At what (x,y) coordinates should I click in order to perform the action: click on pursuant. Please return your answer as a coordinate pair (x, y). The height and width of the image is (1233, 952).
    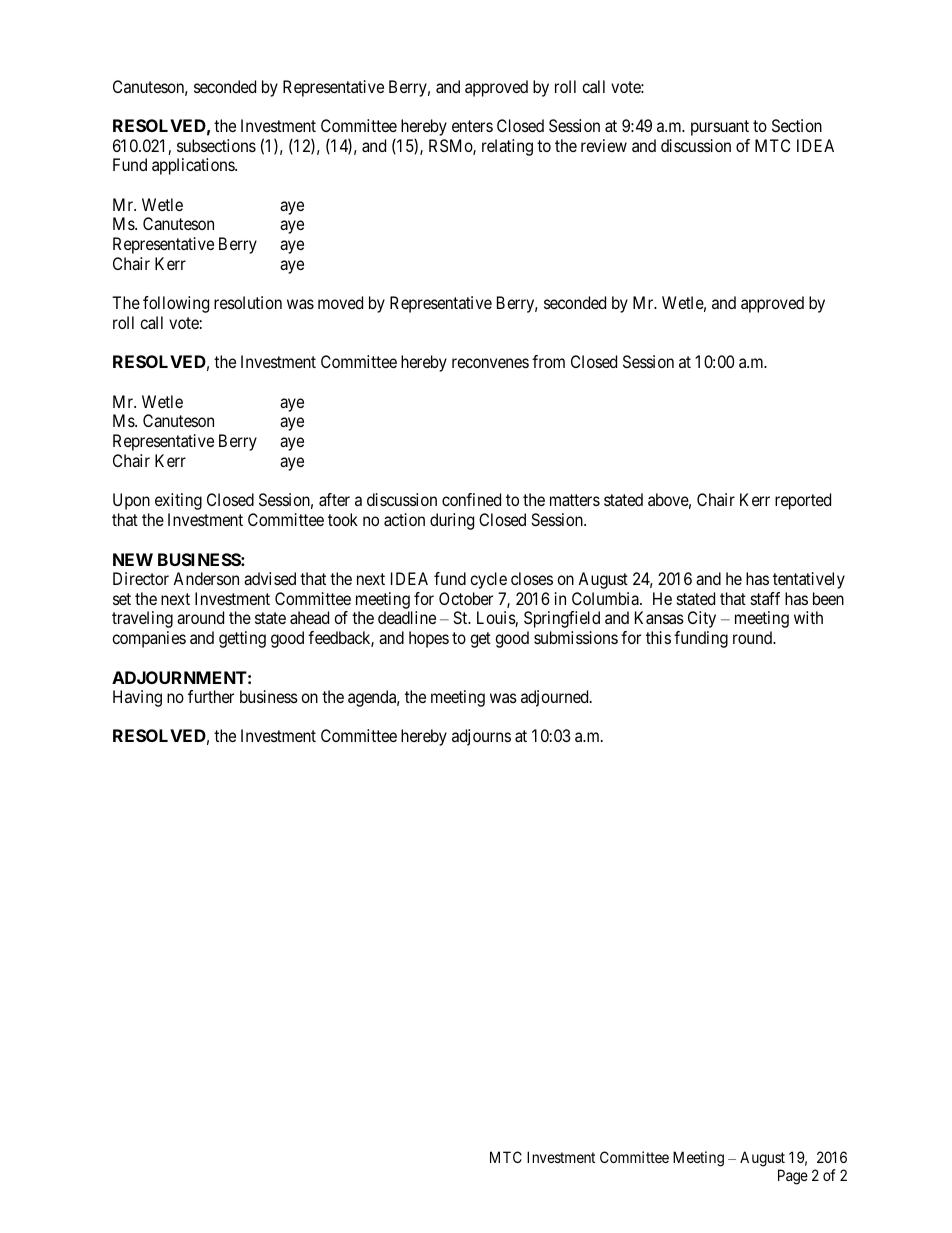
    Looking at the image, I should click on (720, 128).
